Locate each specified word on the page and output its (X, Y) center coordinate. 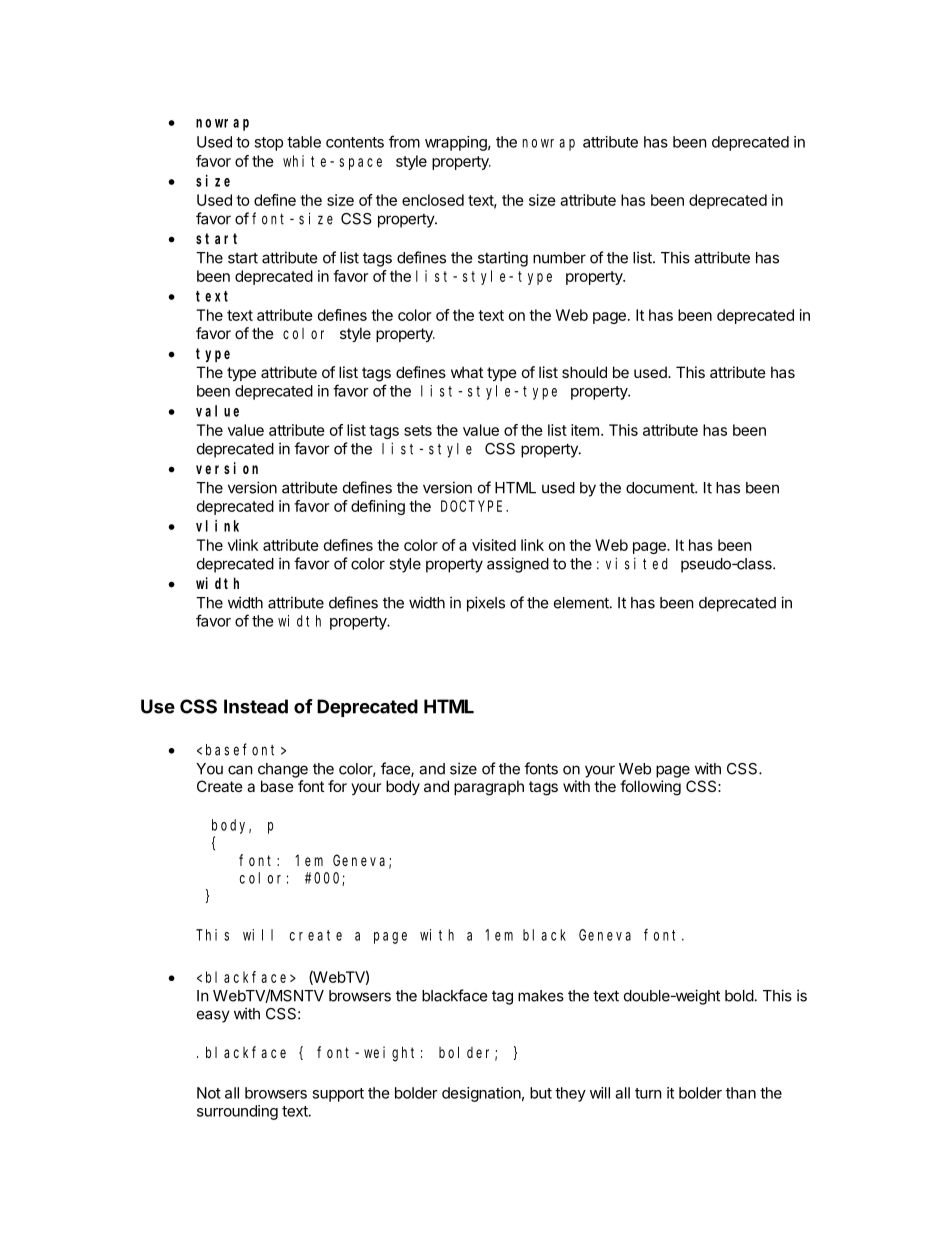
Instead (256, 706)
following (650, 788)
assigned (518, 565)
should (584, 372)
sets (418, 430)
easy (213, 1016)
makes (541, 996)
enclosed (433, 200)
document (661, 488)
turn (648, 1093)
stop (268, 144)
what (467, 372)
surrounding (237, 1112)
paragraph (489, 788)
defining (378, 507)
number (559, 258)
